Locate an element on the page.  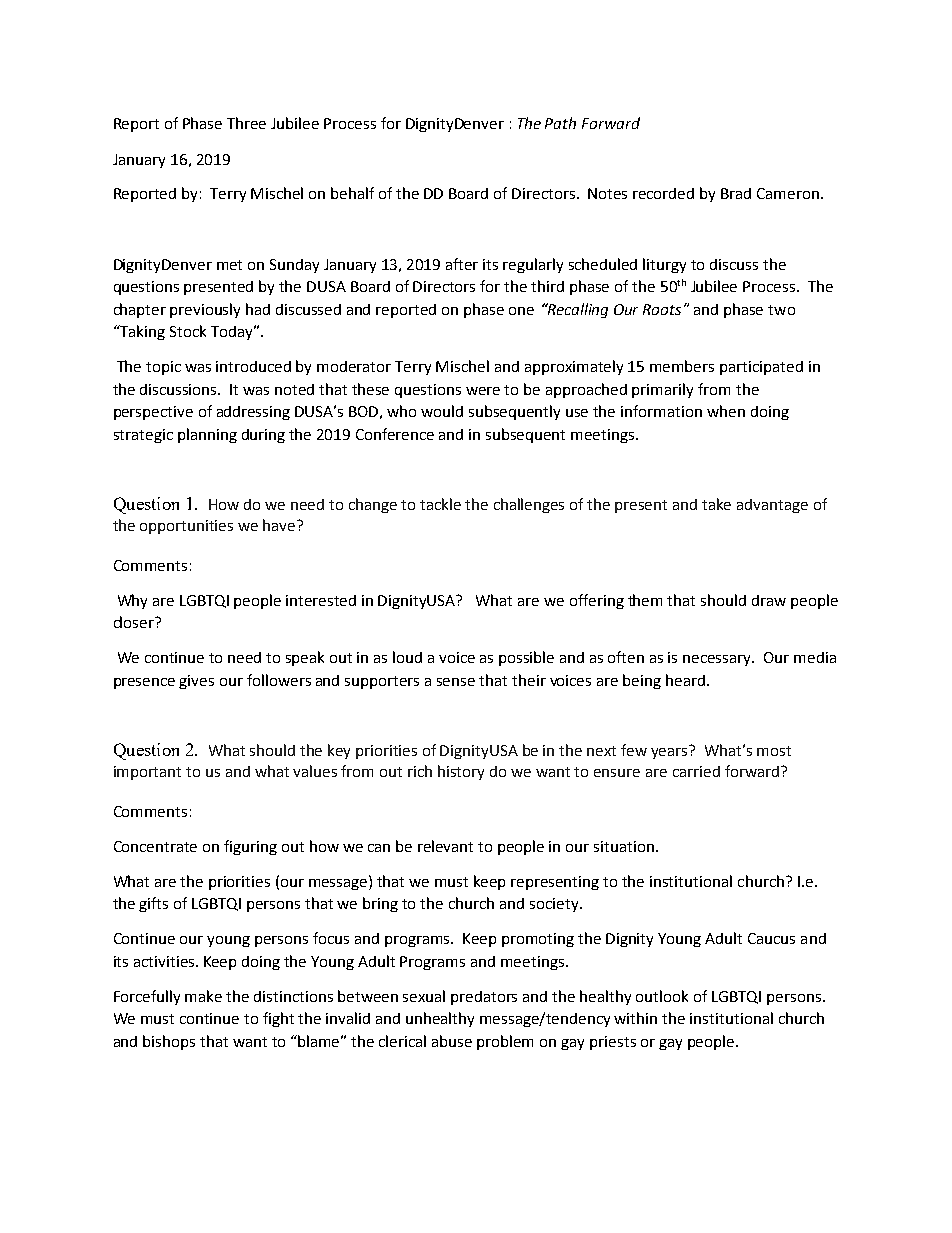
carried is located at coordinates (696, 771).
